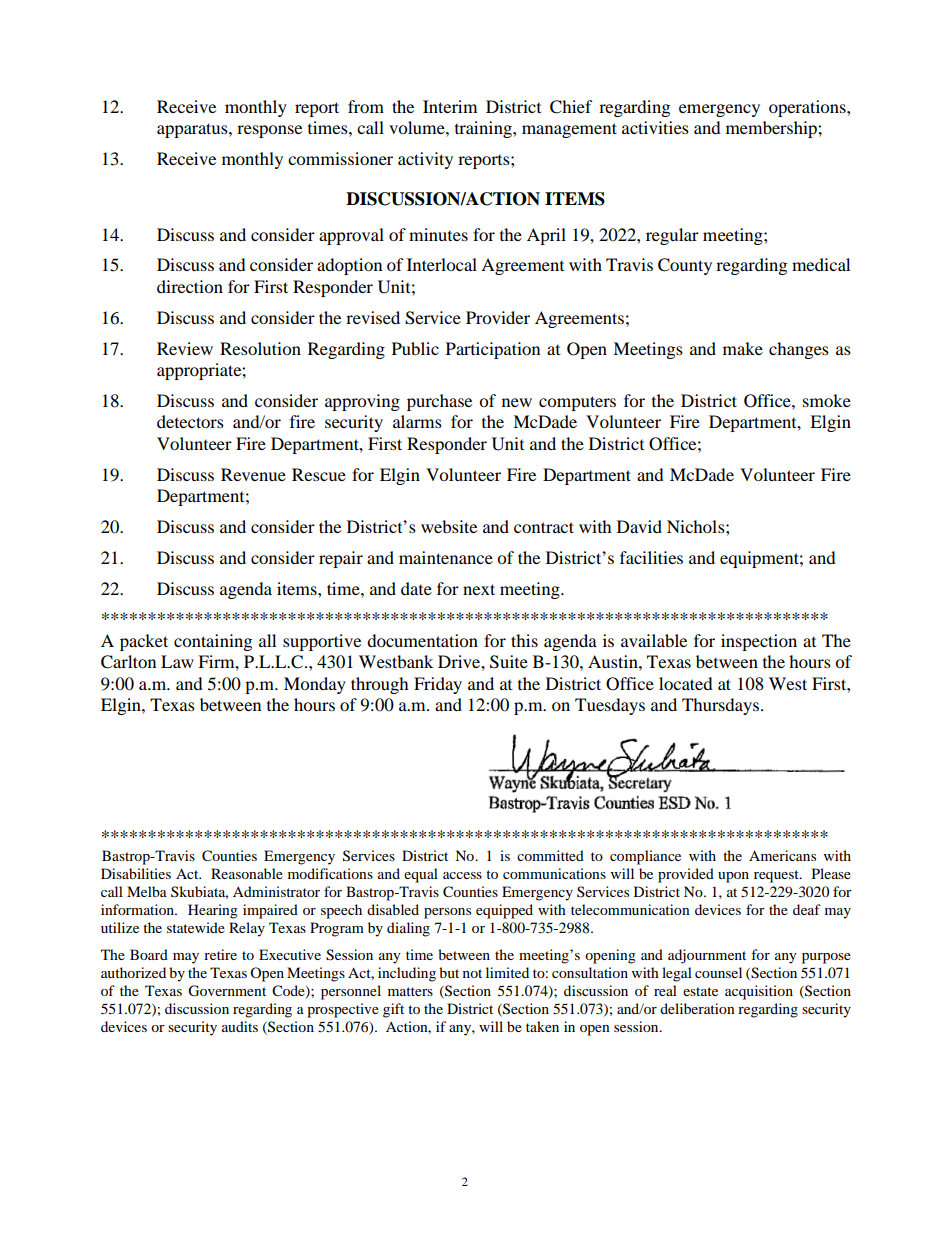 This screenshot has width=952, height=1233. Describe the element at coordinates (720, 706) in the screenshot. I see `Thursdays` at that location.
